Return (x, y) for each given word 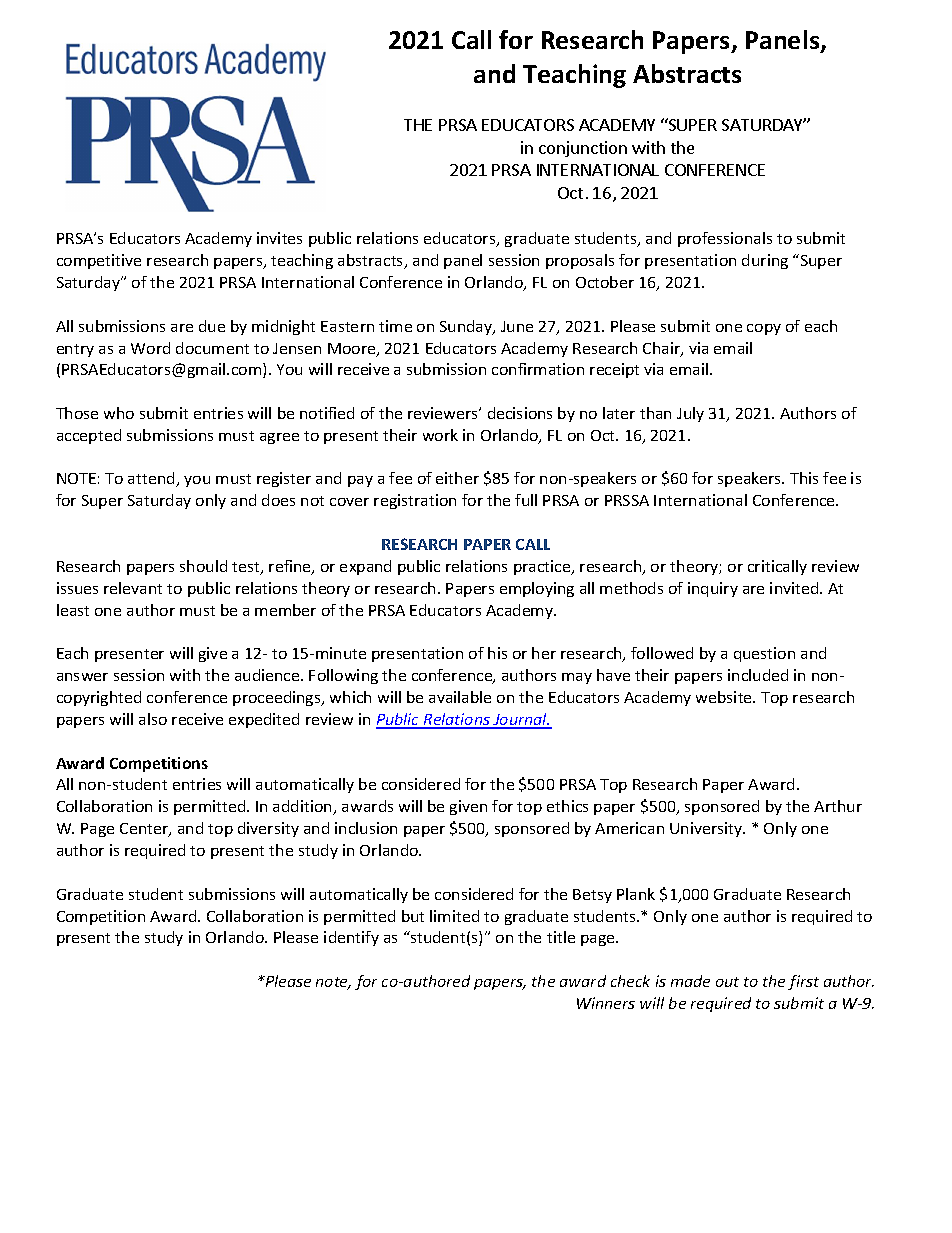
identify (351, 938)
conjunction (583, 149)
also (153, 719)
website (725, 697)
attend (152, 479)
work (440, 435)
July (690, 414)
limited (454, 916)
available (460, 697)
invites (279, 238)
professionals (725, 239)
